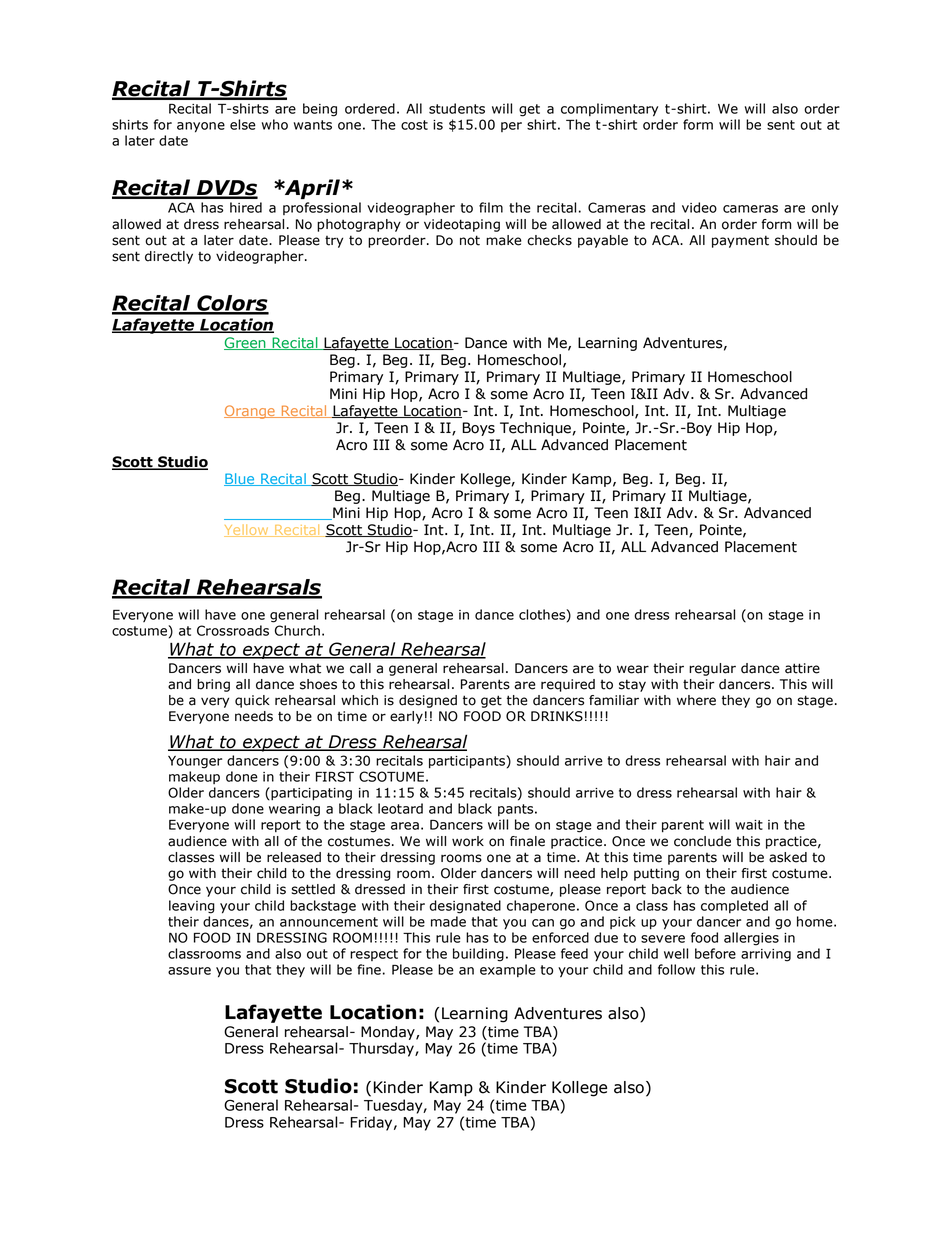  What do you see at coordinates (247, 530) in the document?
I see `Yellow` at bounding box center [247, 530].
